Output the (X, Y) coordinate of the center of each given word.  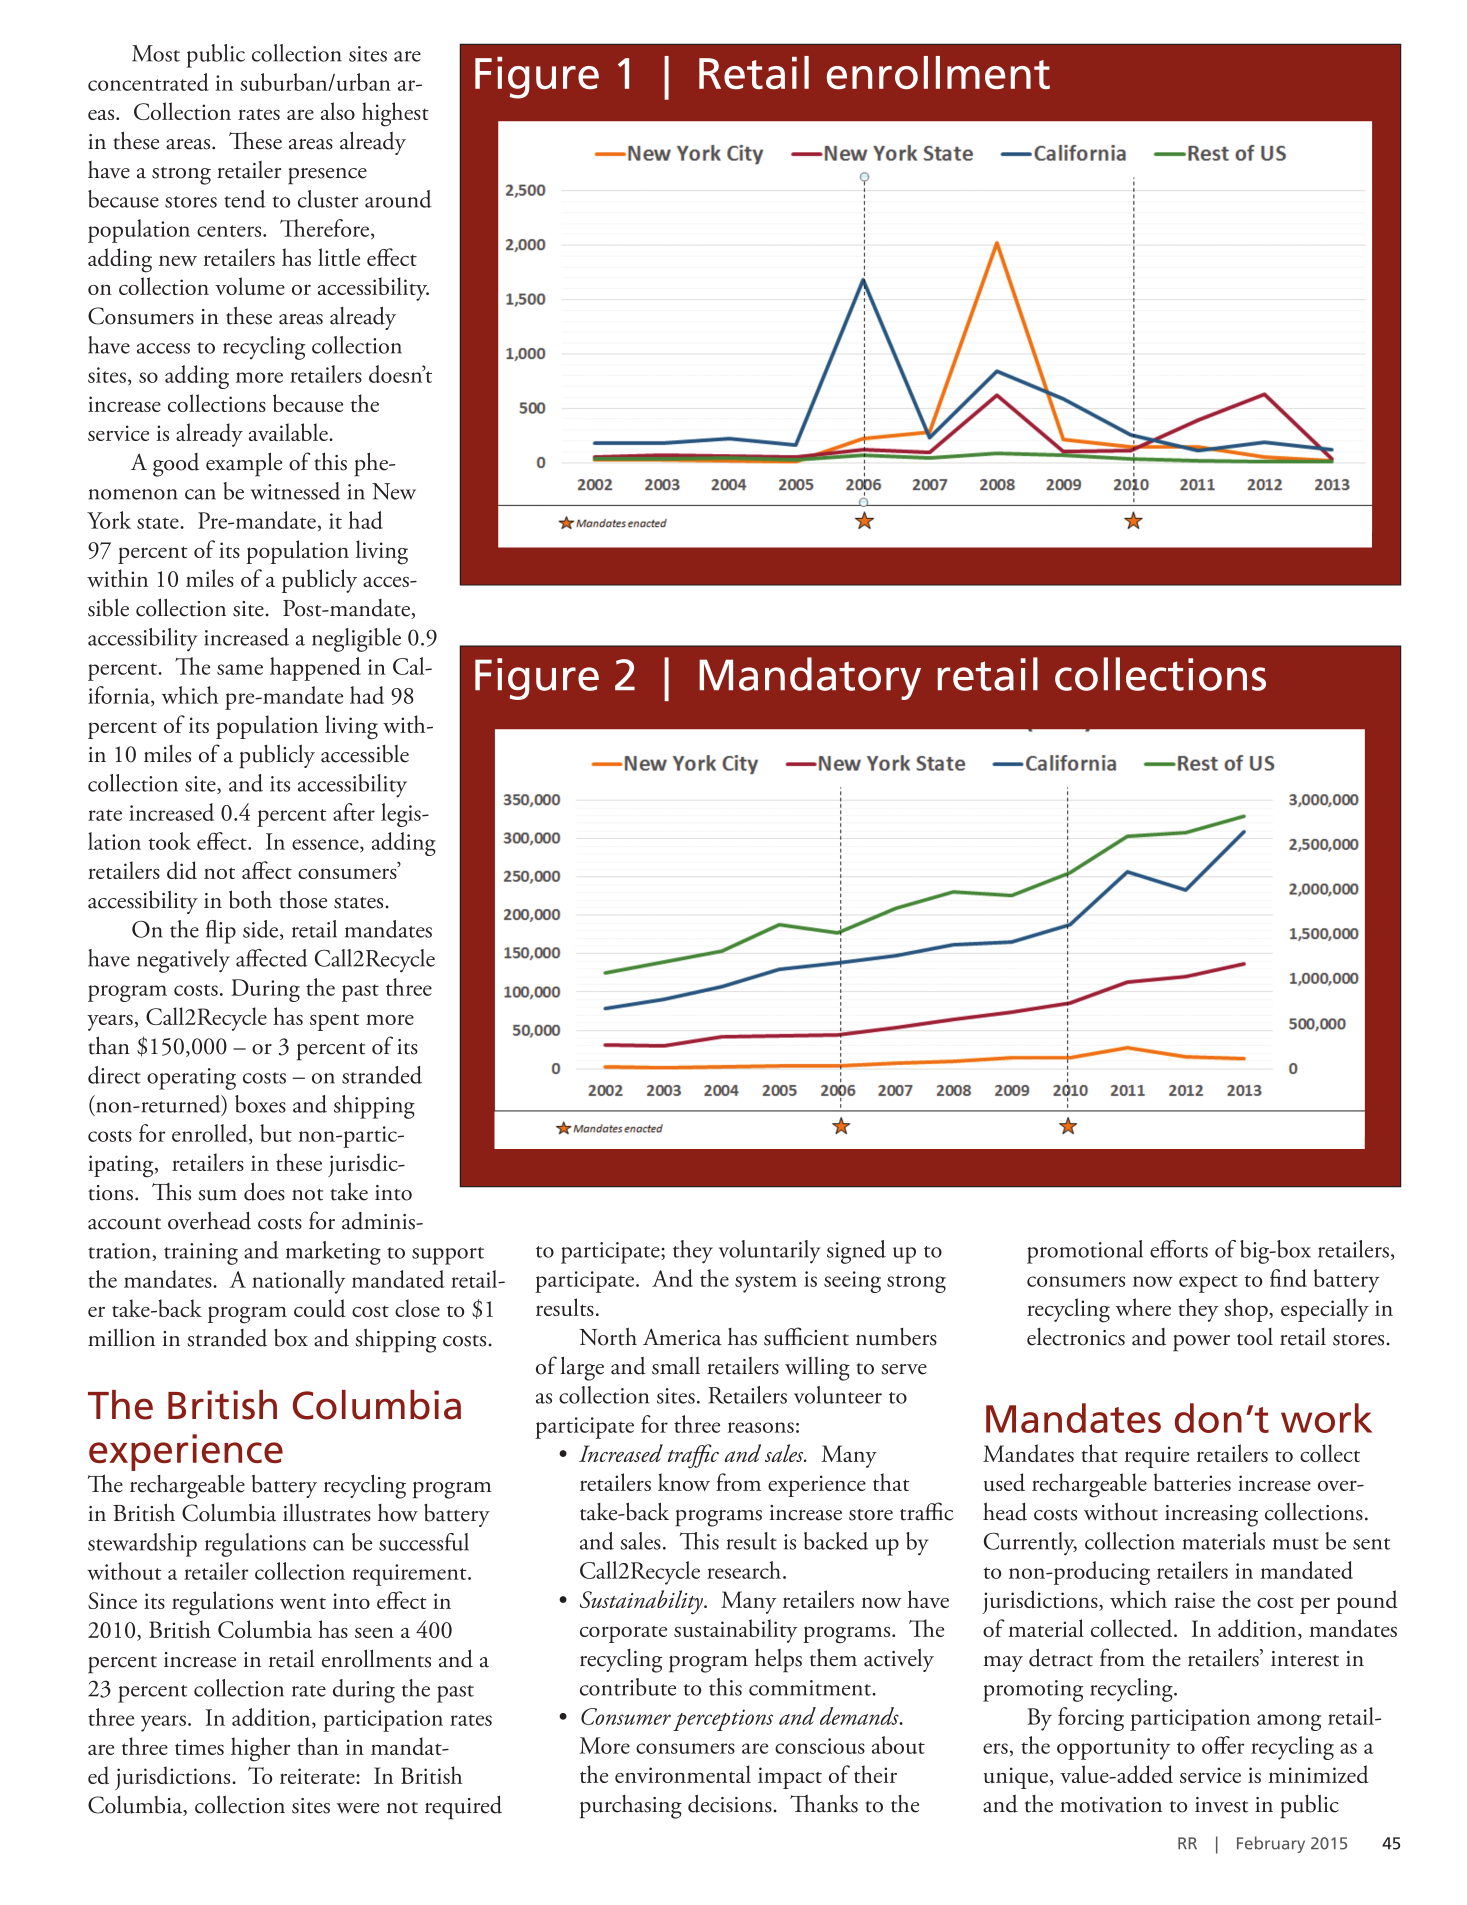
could (320, 1308)
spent (334, 1022)
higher (260, 1749)
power (1201, 1343)
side (262, 930)
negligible (356, 640)
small (676, 1366)
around (398, 199)
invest (1221, 1805)
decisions (730, 1803)
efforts (1179, 1249)
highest (395, 114)
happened (315, 669)
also (338, 111)
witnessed (295, 491)
